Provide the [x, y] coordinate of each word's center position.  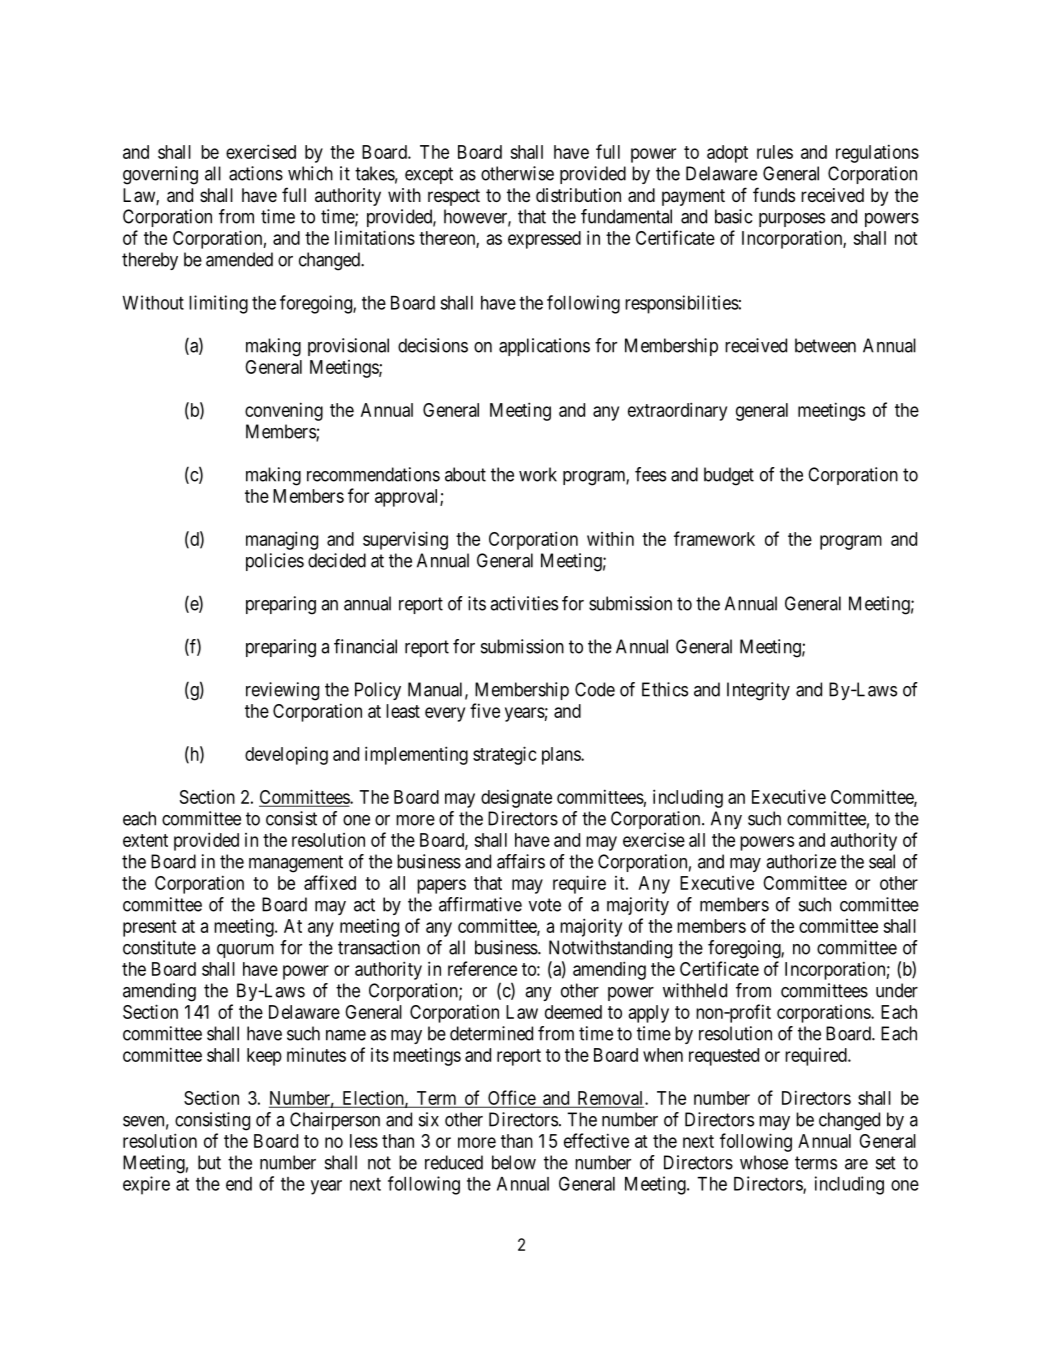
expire [146, 1185]
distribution [578, 195]
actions [256, 173]
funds [774, 194]
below [514, 1162]
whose [764, 1162]
